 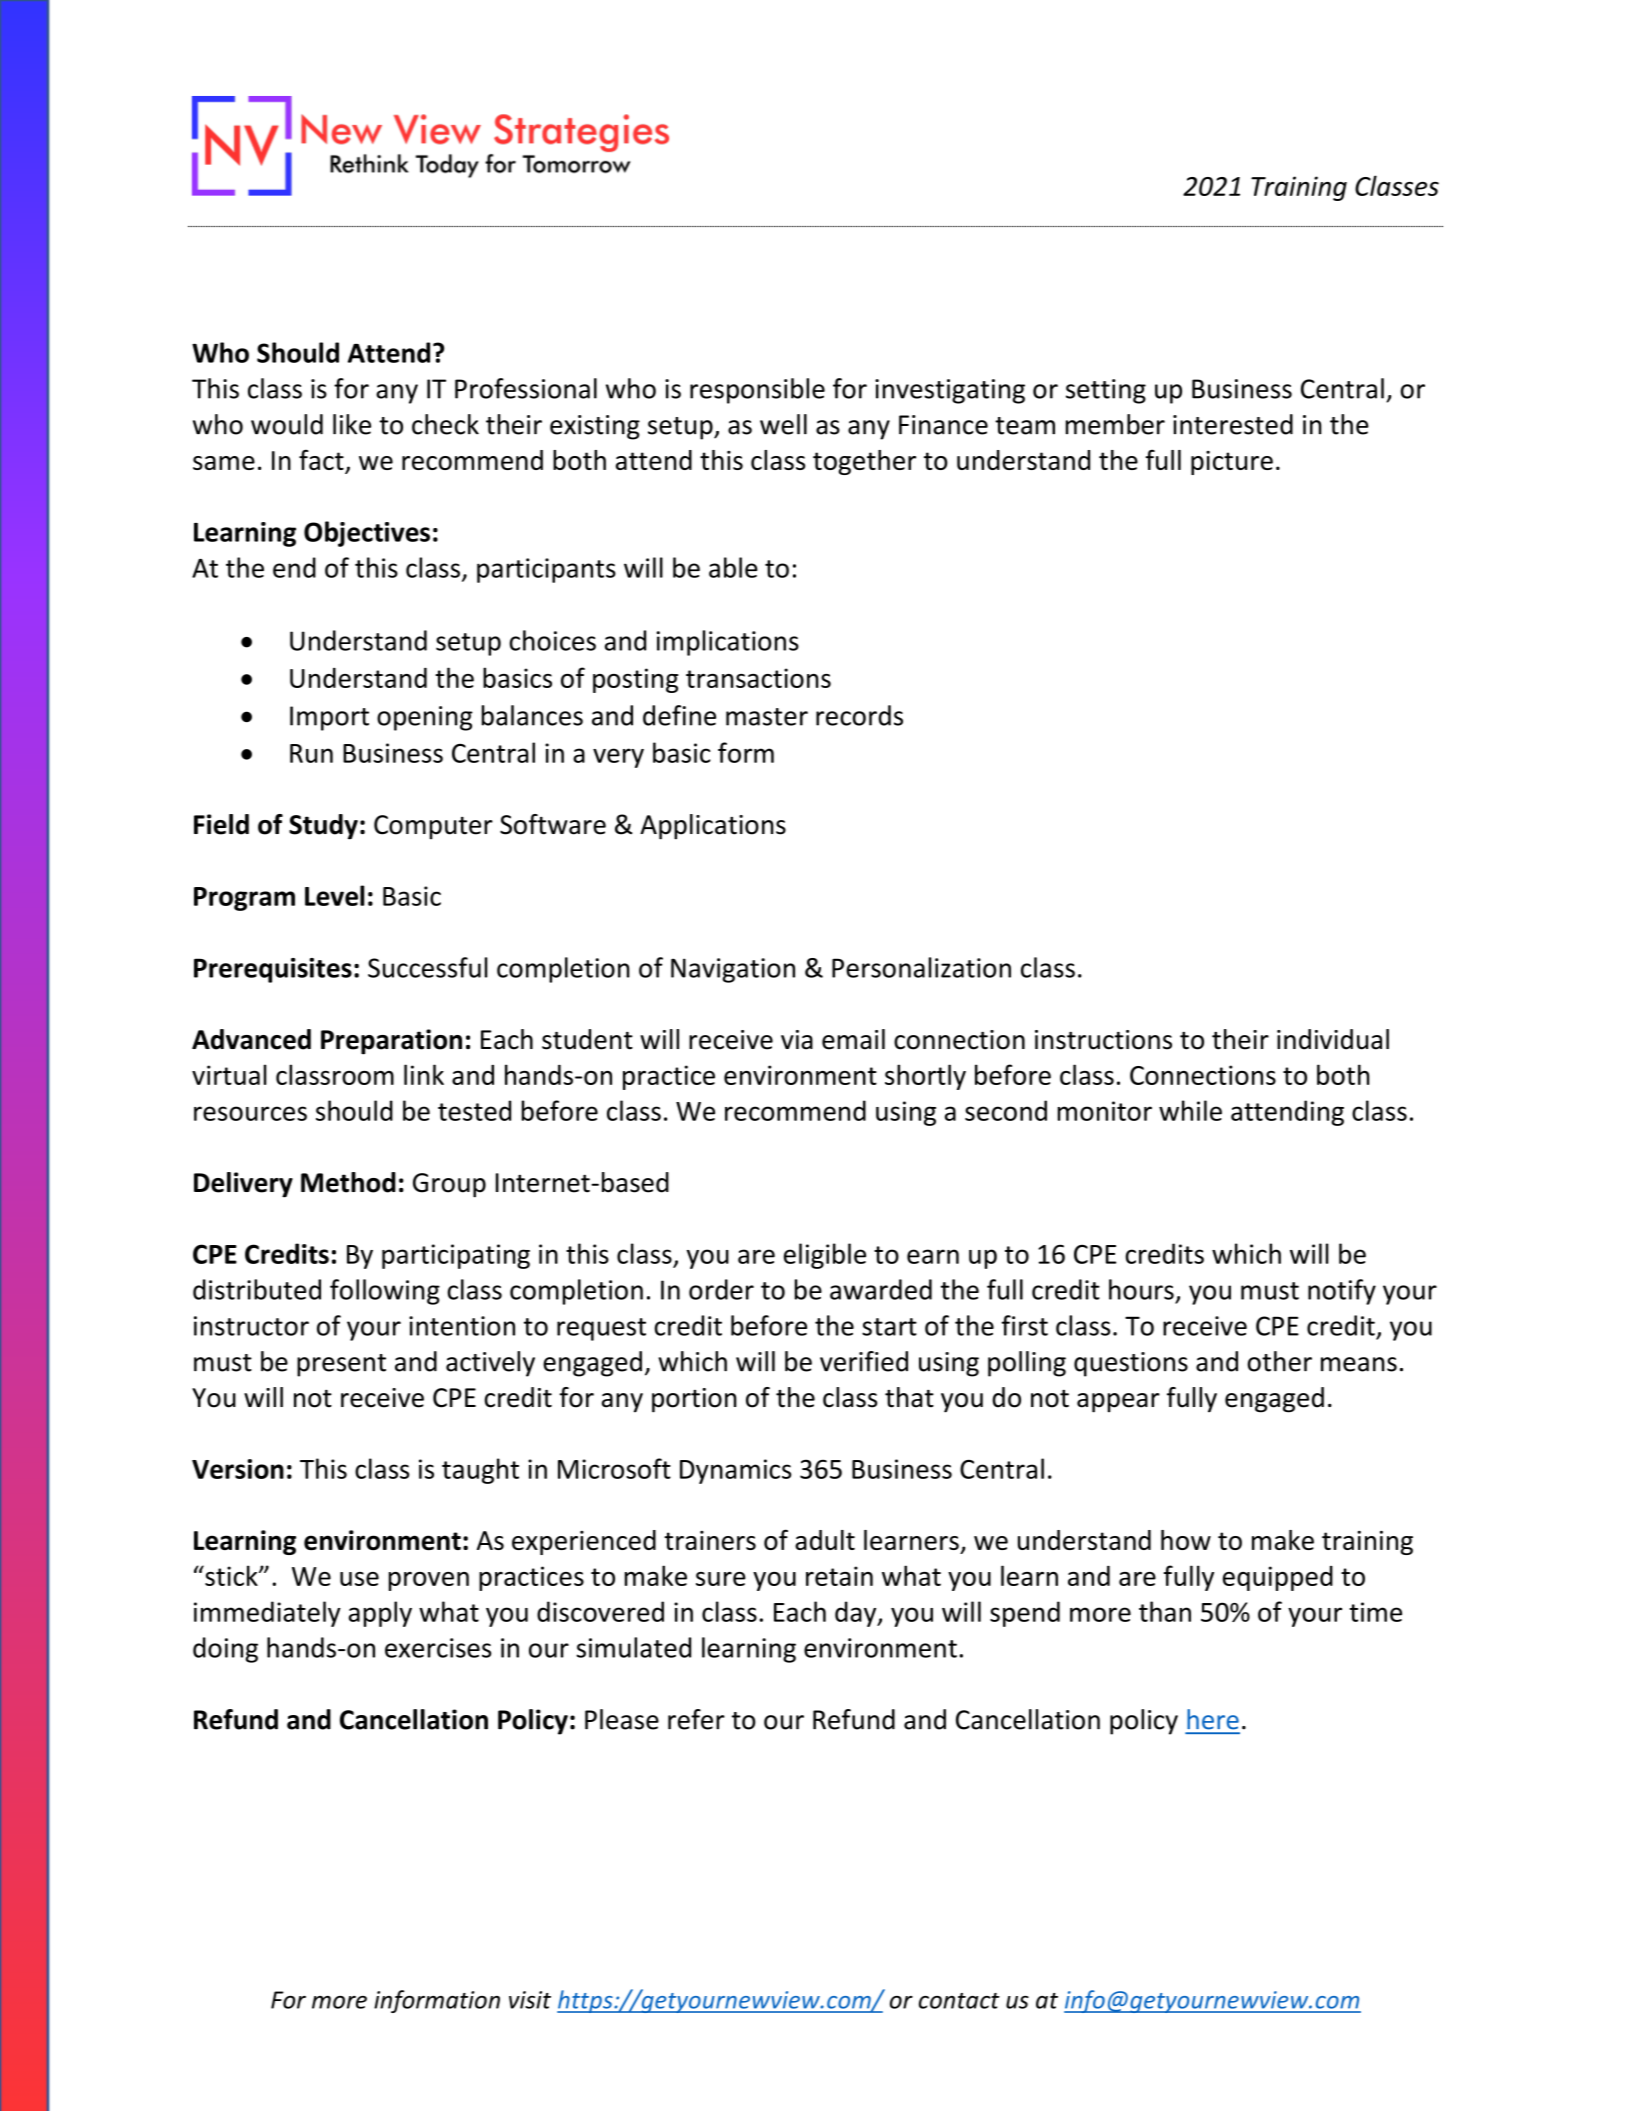 I want to click on eligible, so click(x=825, y=1256).
